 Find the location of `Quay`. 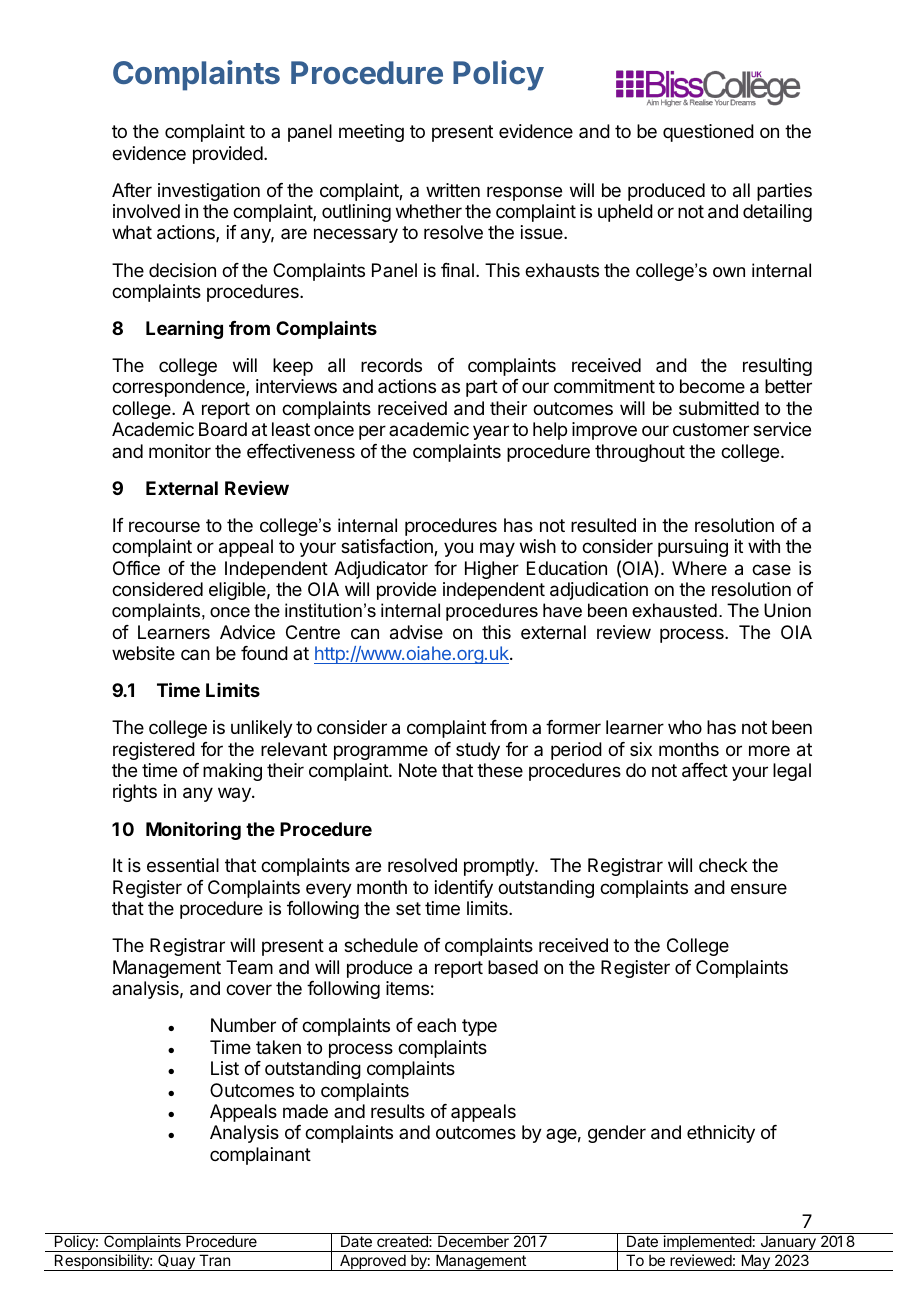

Quay is located at coordinates (176, 1262).
